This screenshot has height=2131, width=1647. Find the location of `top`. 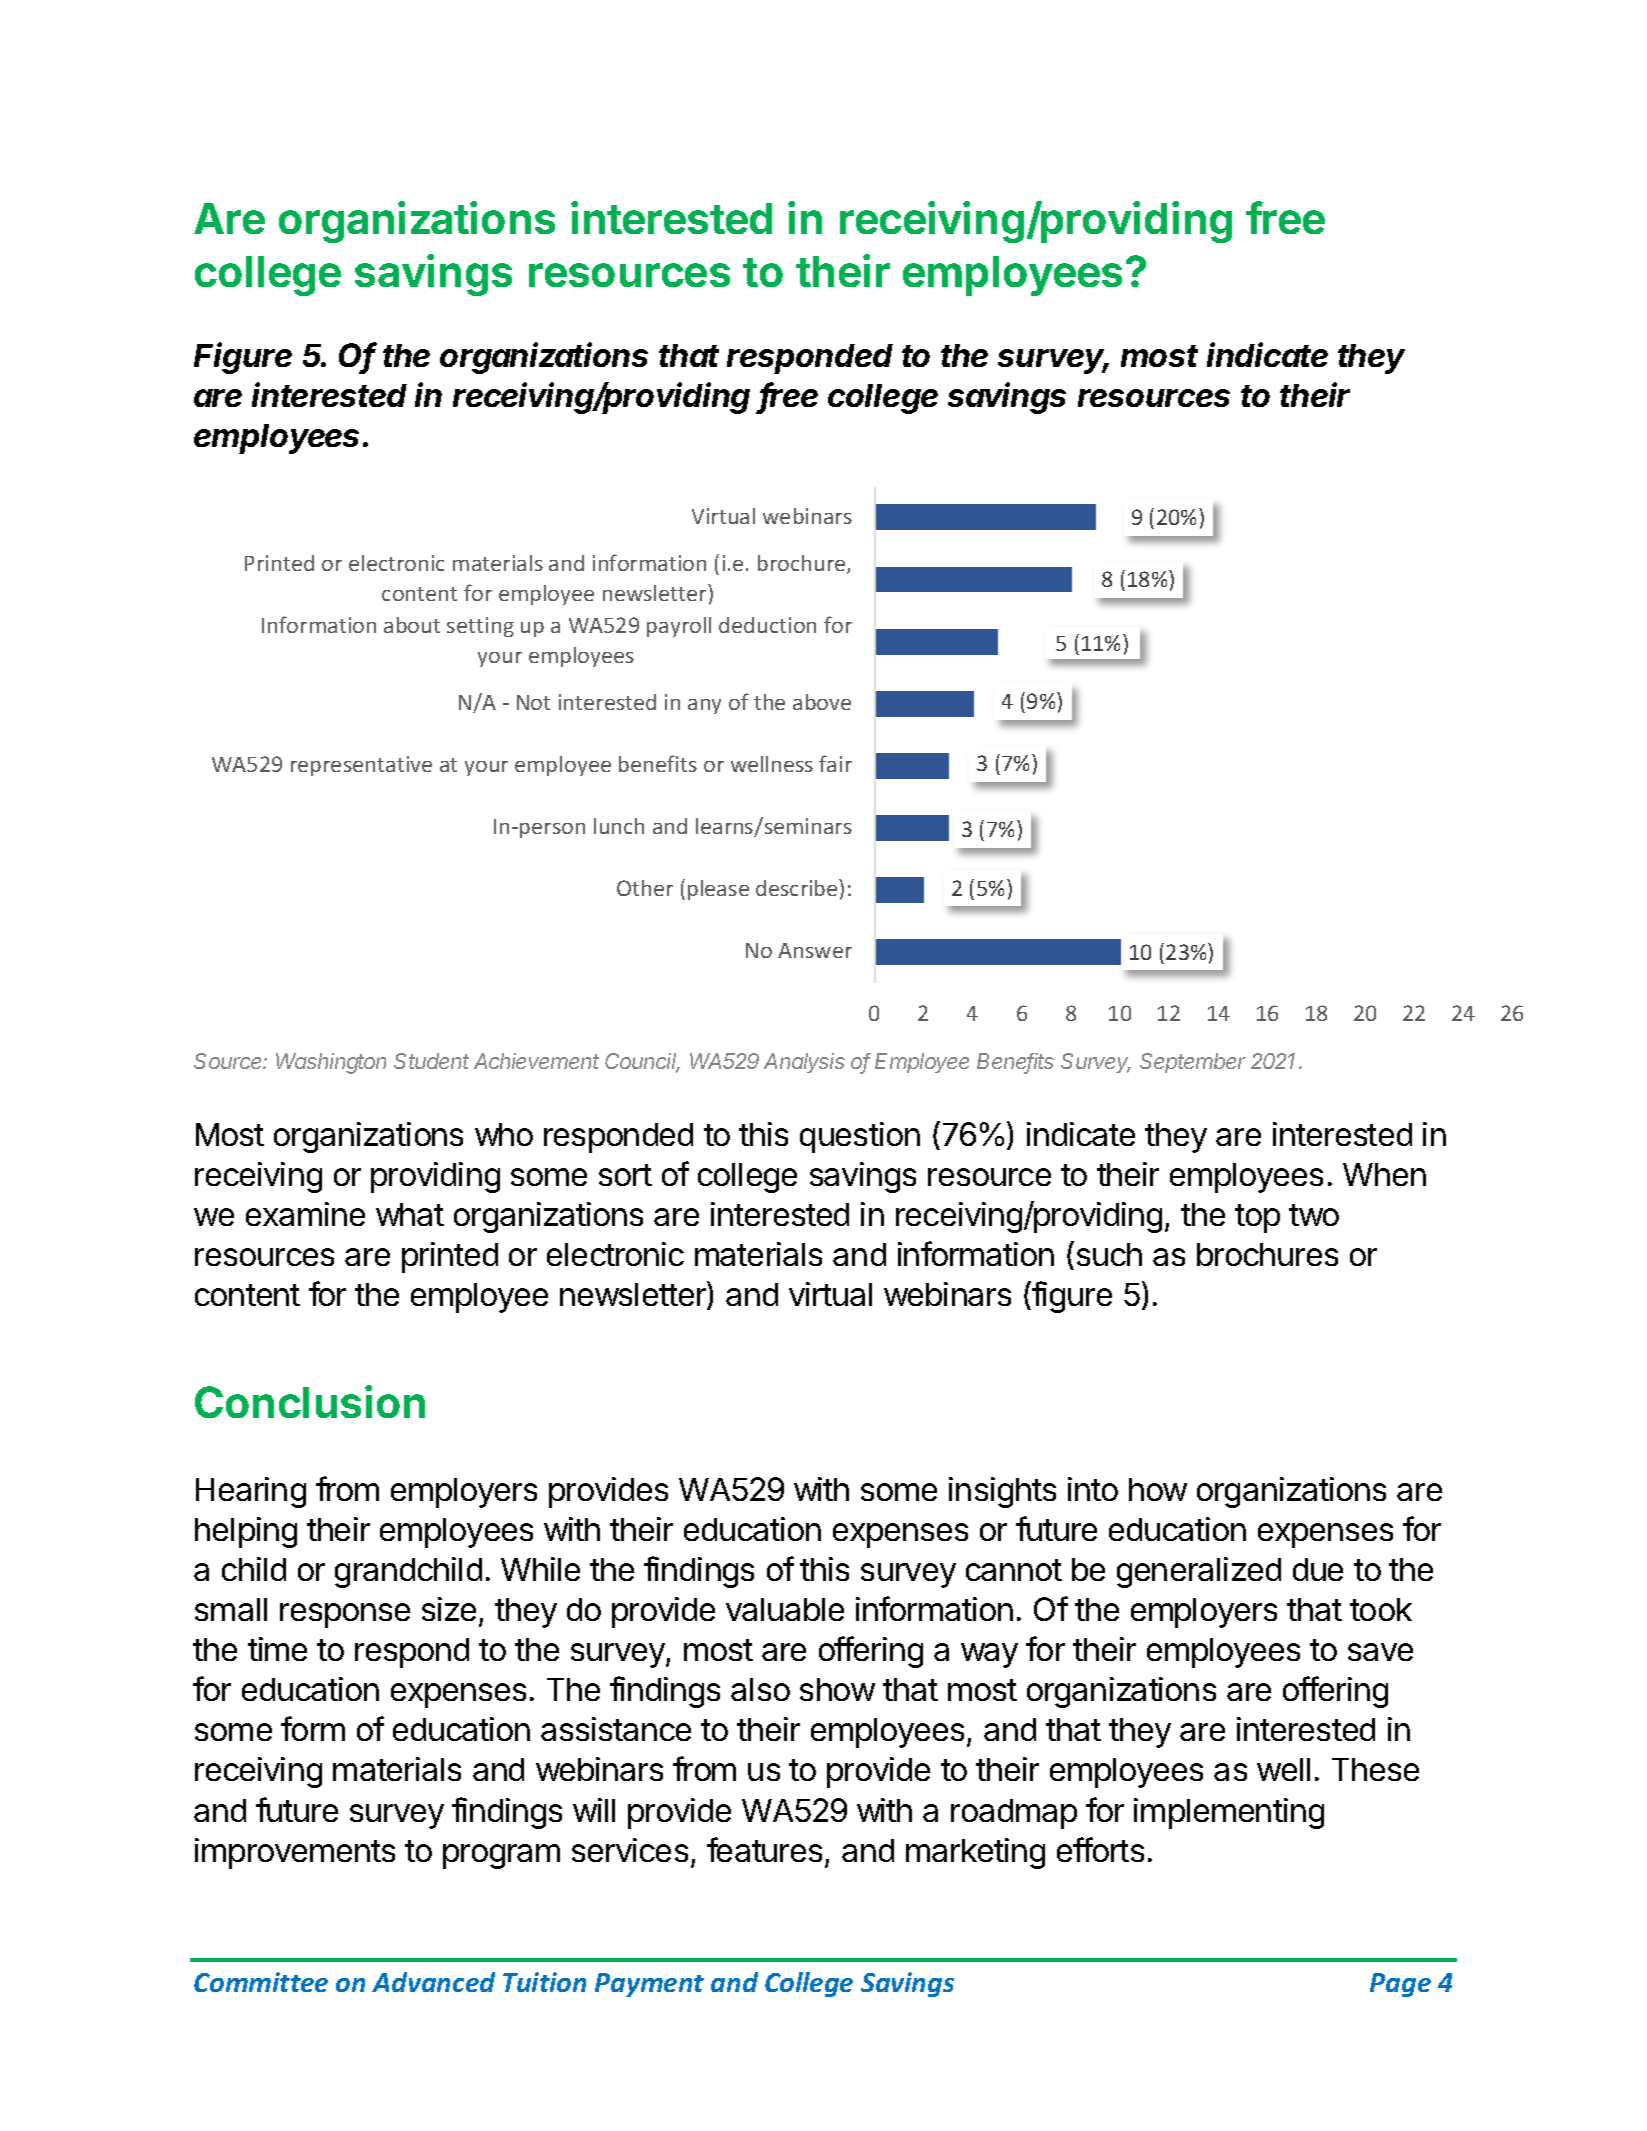

top is located at coordinates (1257, 1218).
